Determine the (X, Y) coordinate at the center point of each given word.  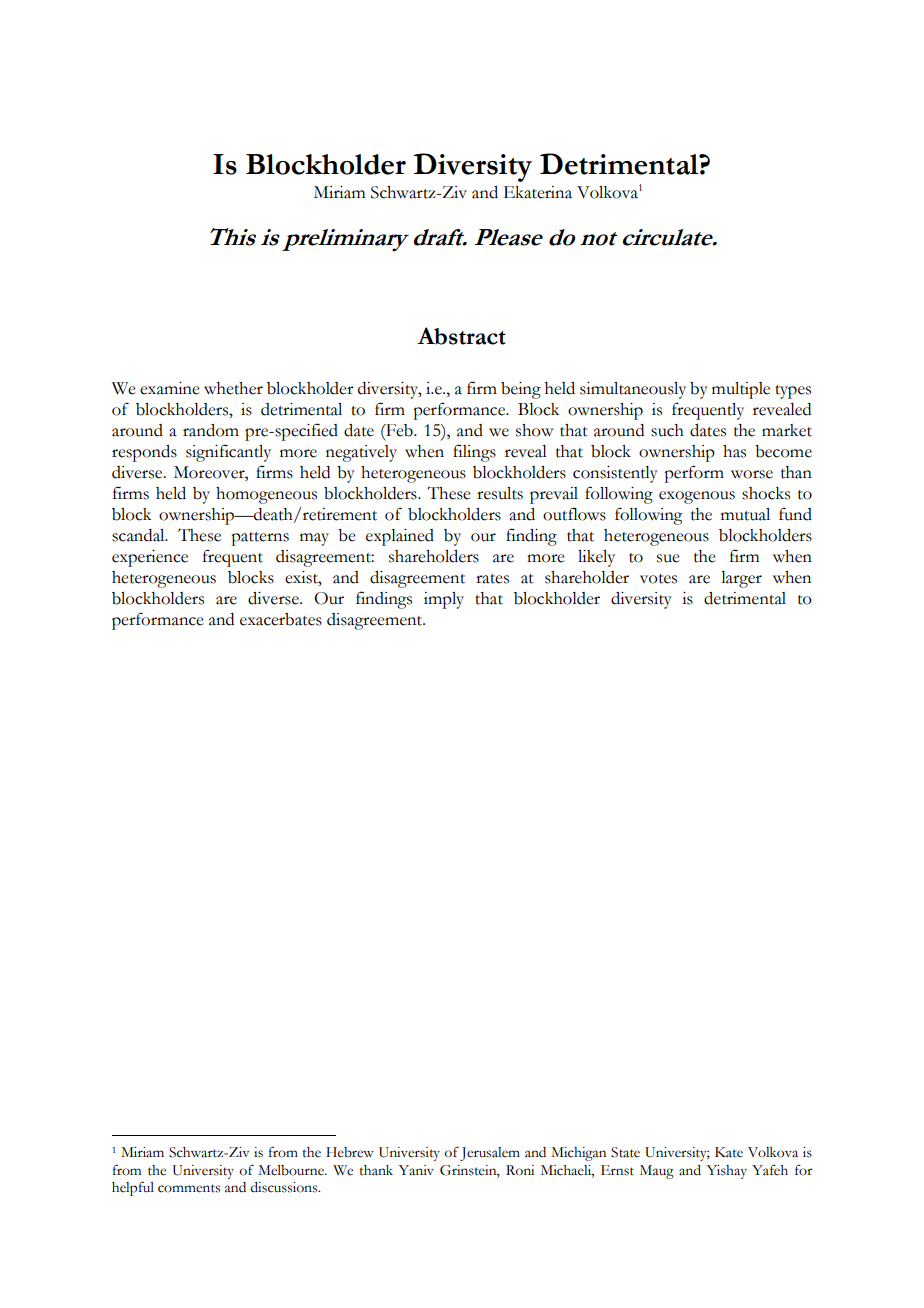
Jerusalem (490, 1154)
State (625, 1152)
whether (233, 388)
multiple (741, 390)
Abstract (461, 336)
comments (189, 1188)
